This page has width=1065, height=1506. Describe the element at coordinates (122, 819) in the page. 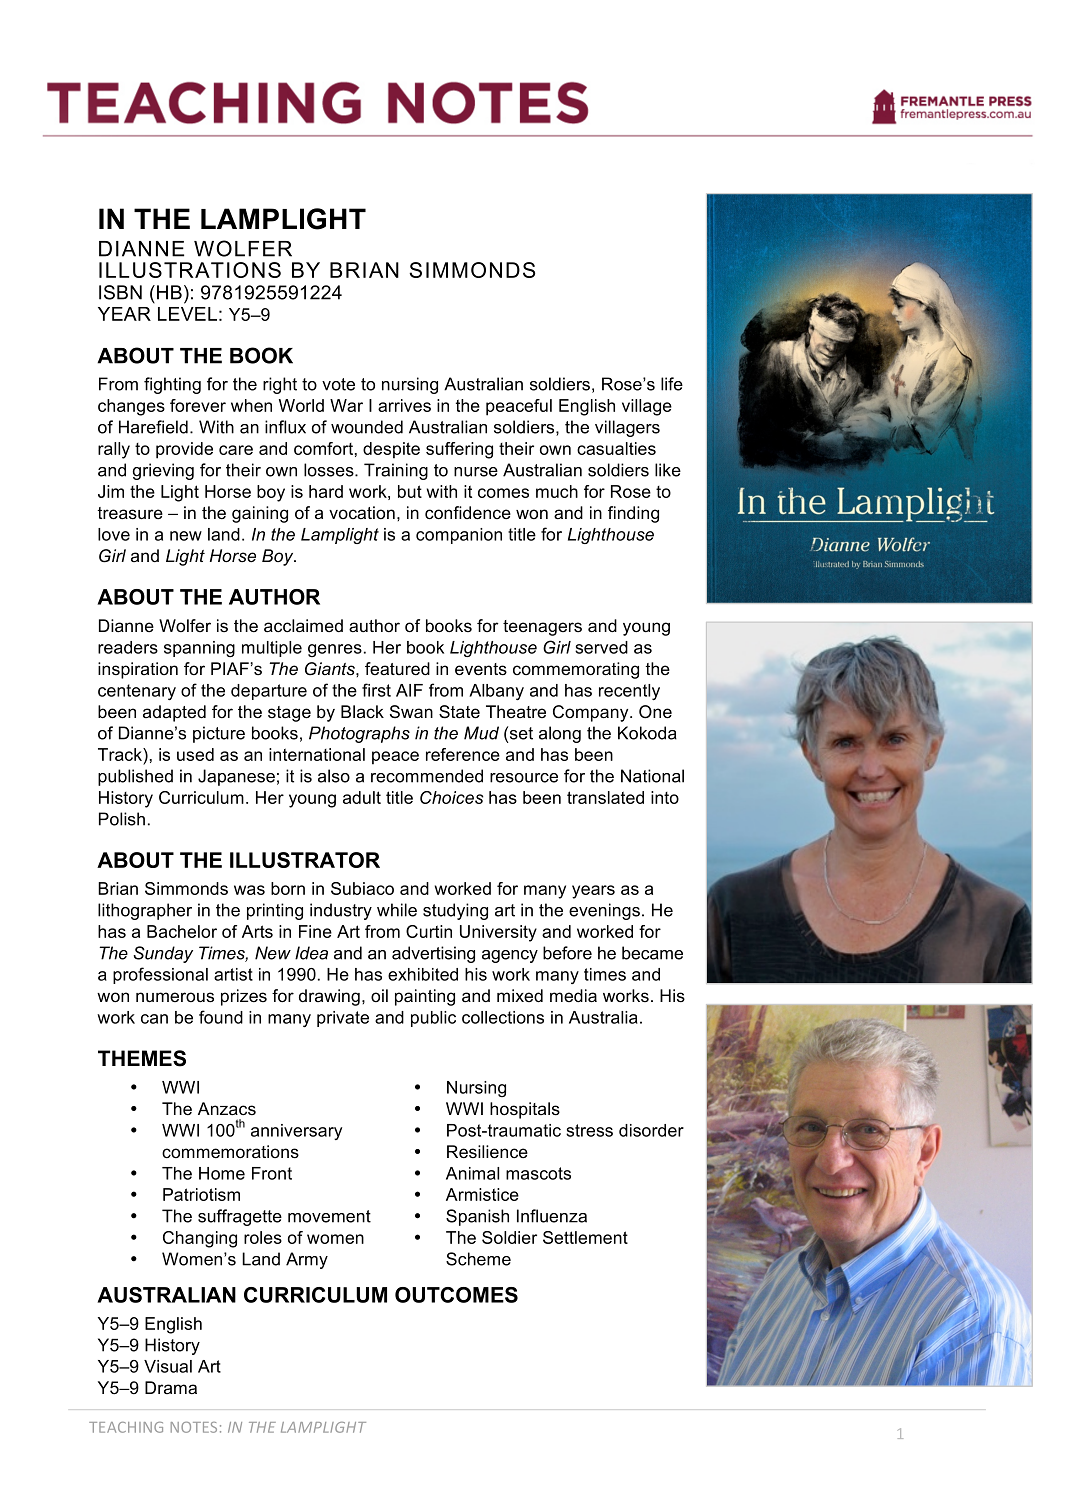

I see `Polish` at that location.
